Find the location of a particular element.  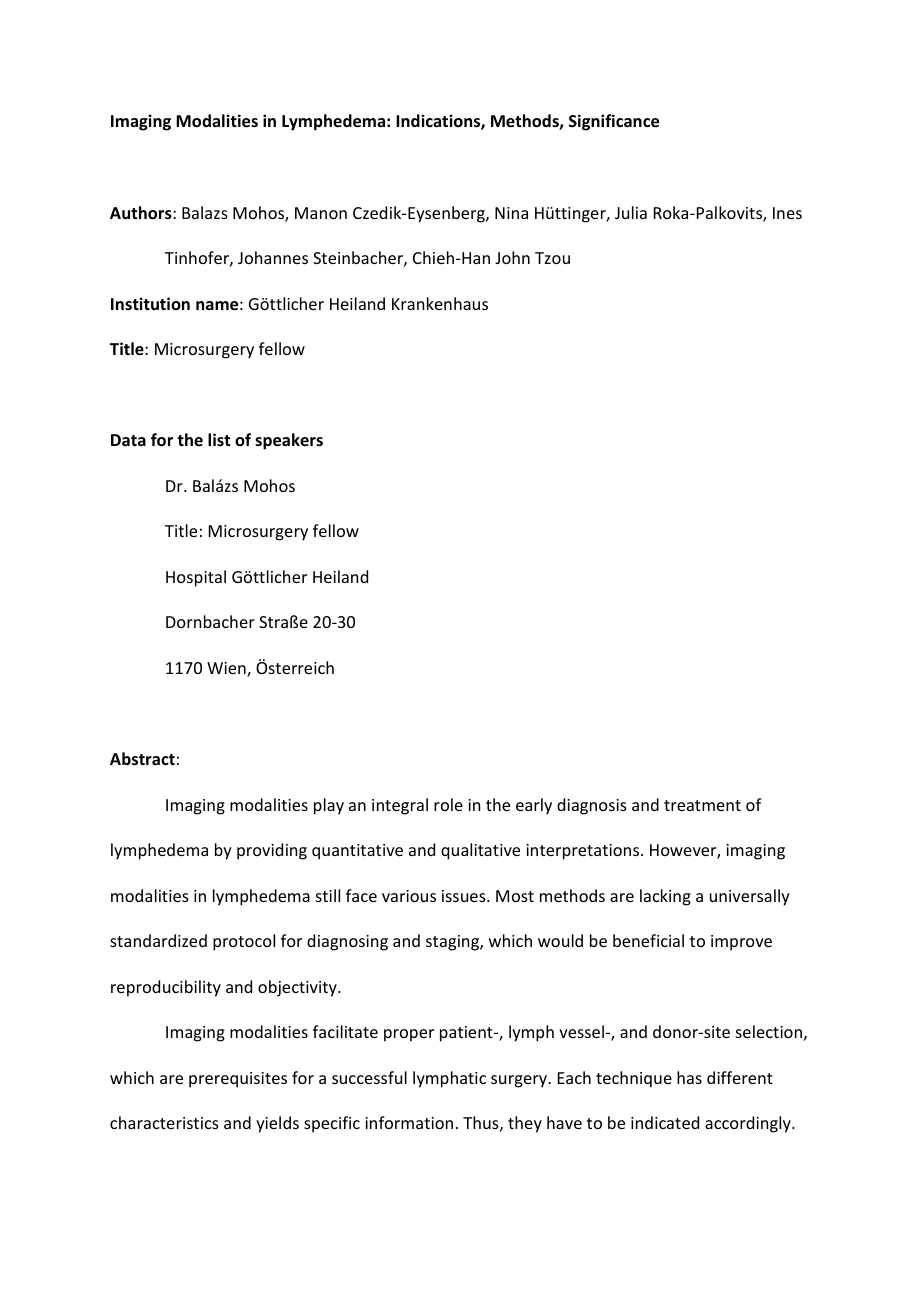

information is located at coordinates (409, 1122).
